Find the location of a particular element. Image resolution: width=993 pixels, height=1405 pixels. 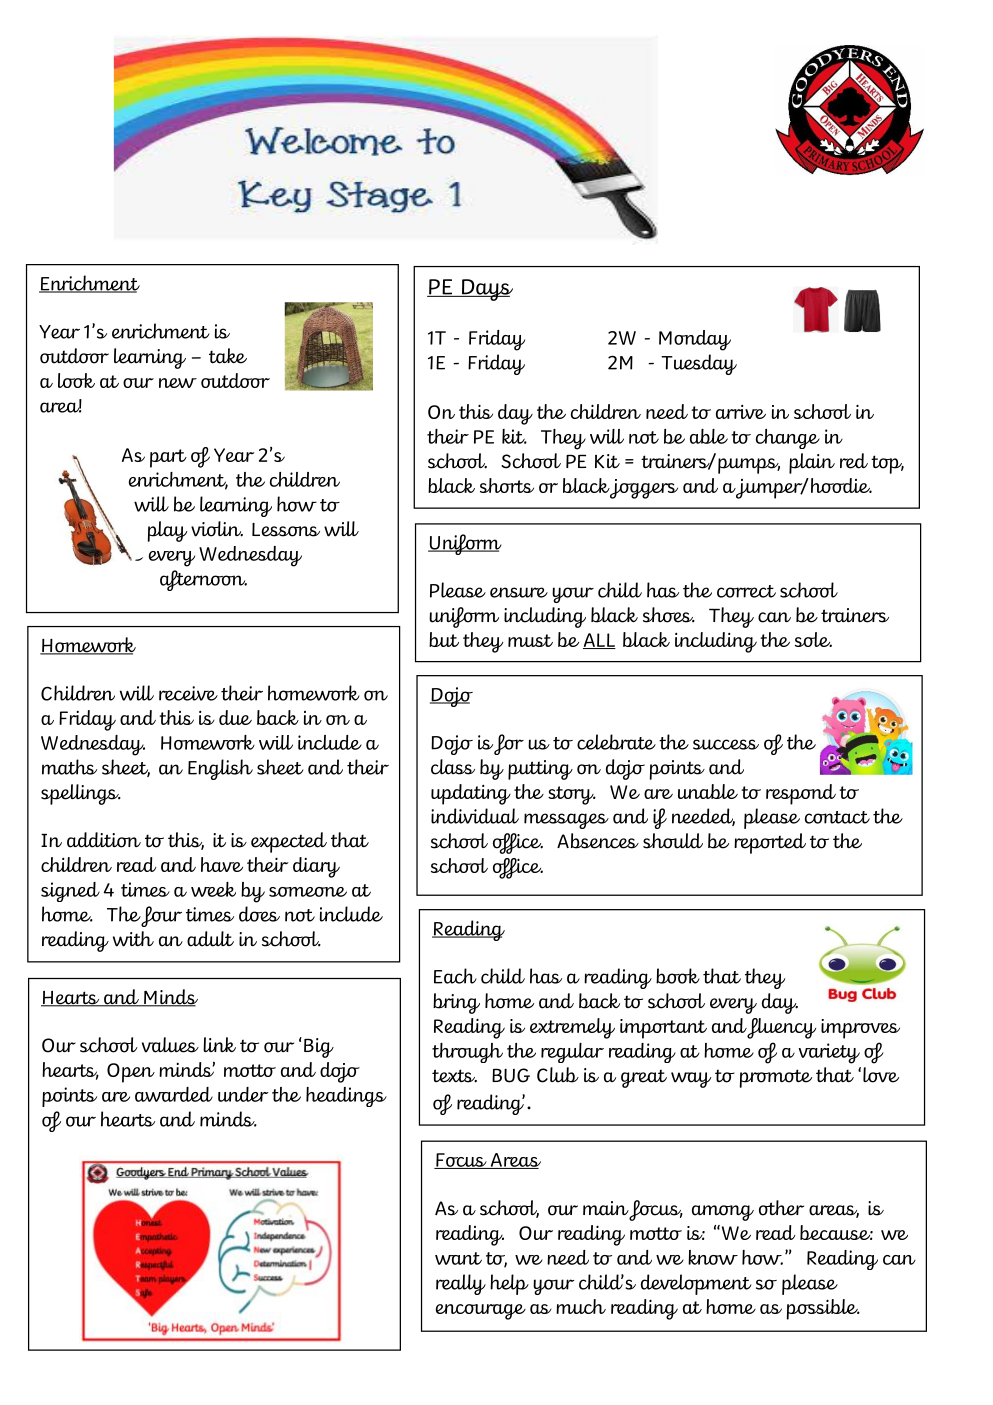

Monday is located at coordinates (695, 340).
